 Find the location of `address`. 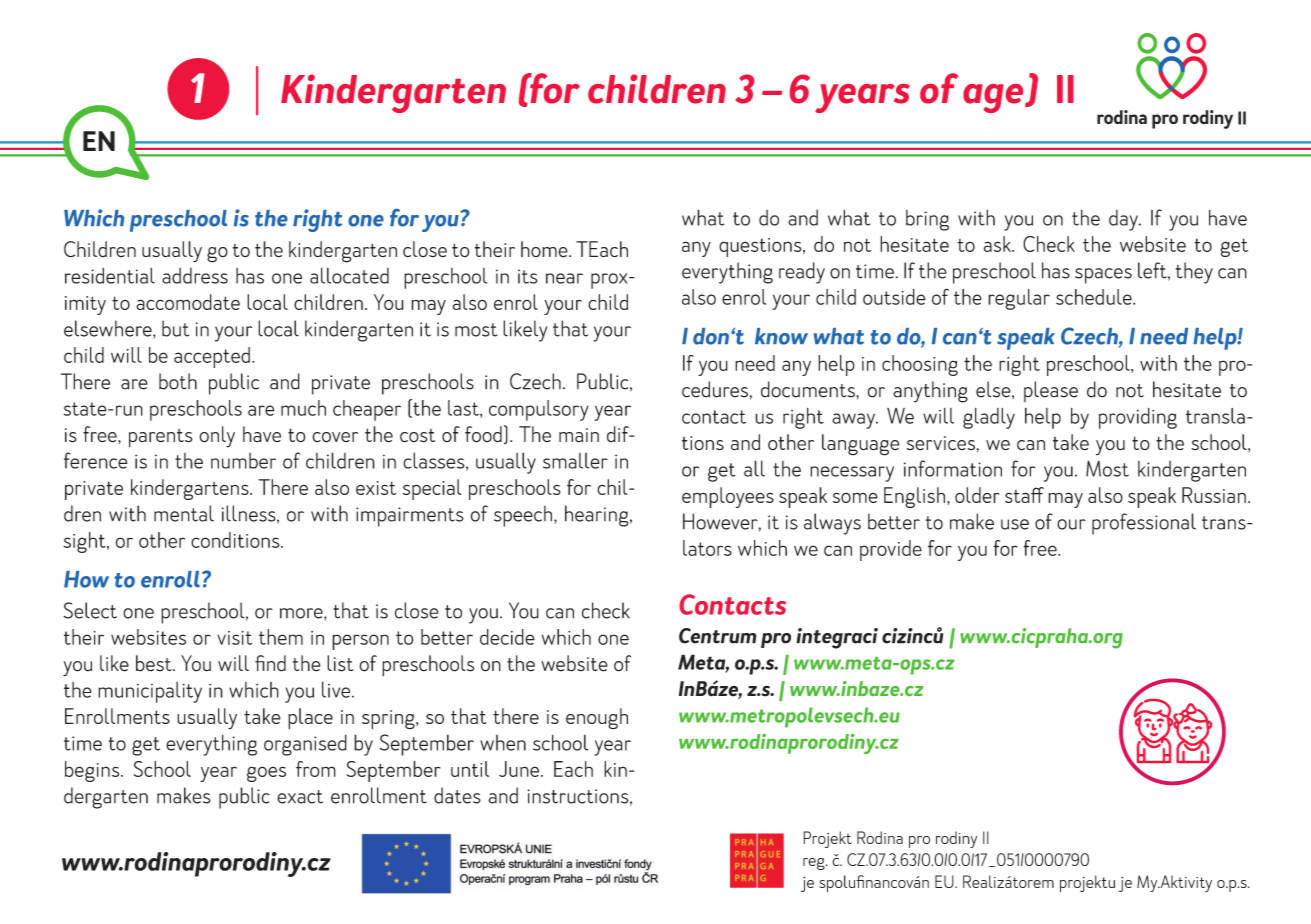

address is located at coordinates (195, 276).
